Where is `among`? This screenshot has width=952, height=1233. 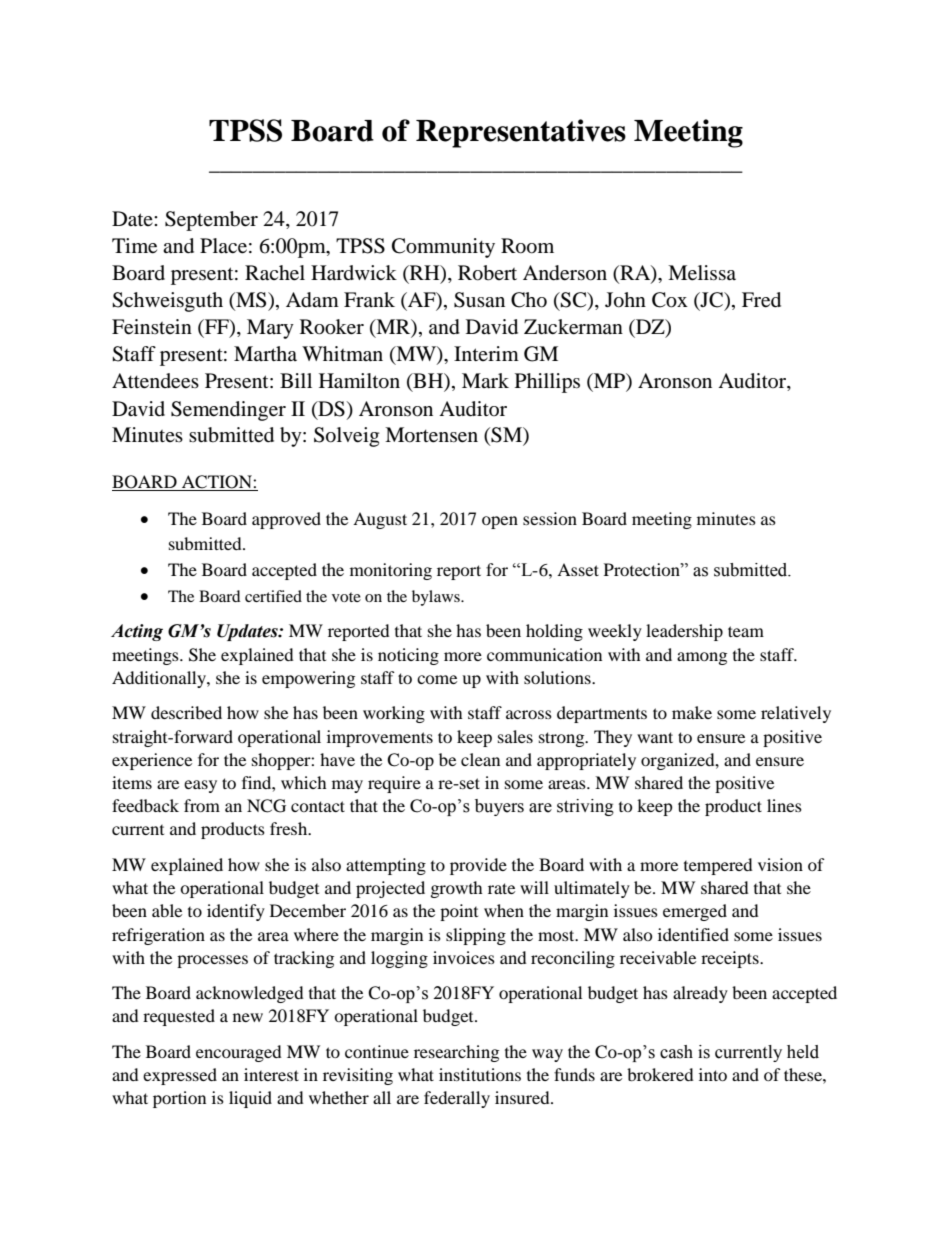 among is located at coordinates (702, 658).
